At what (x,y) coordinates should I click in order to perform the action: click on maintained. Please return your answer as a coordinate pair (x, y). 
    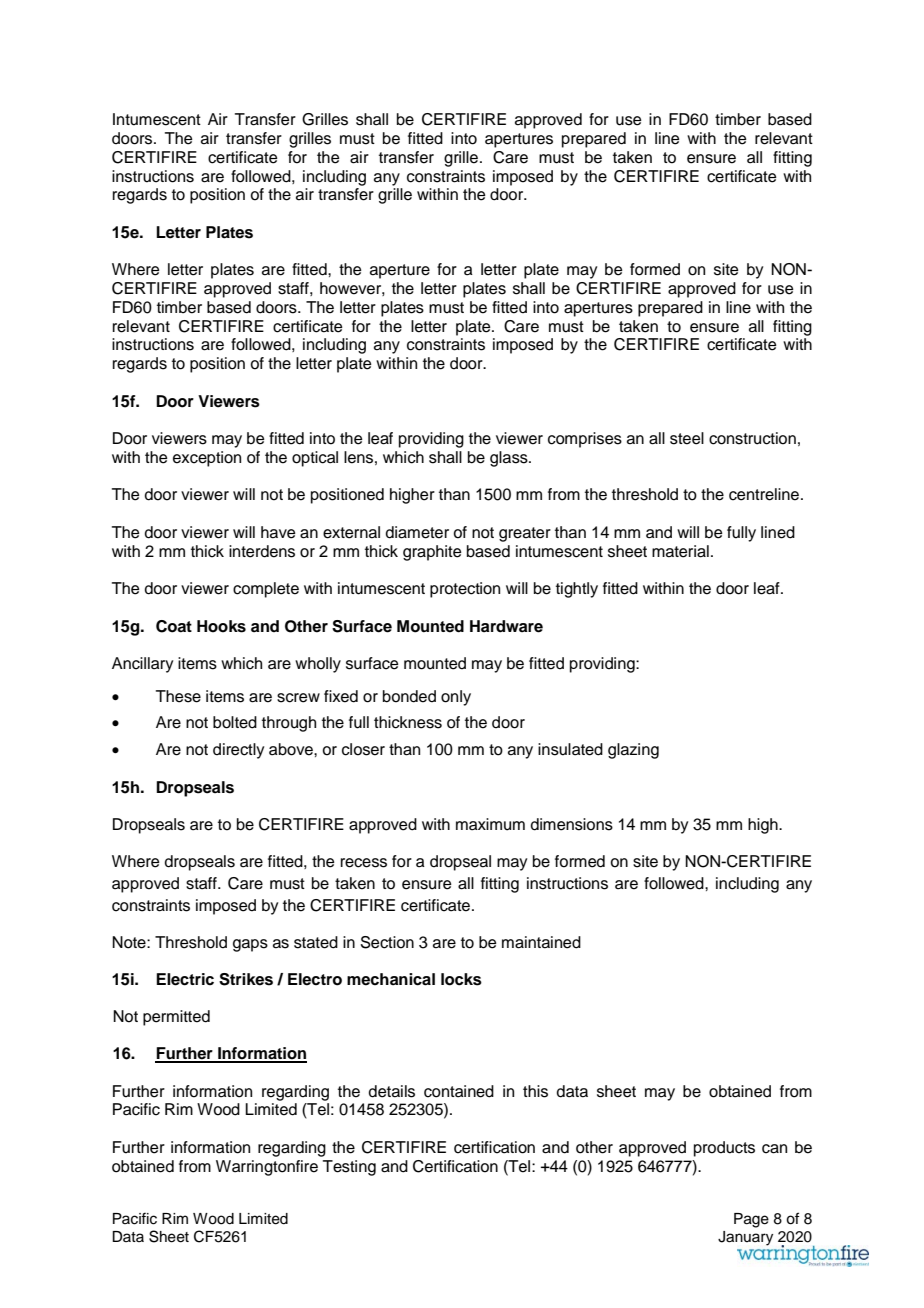
    Looking at the image, I should click on (541, 942).
